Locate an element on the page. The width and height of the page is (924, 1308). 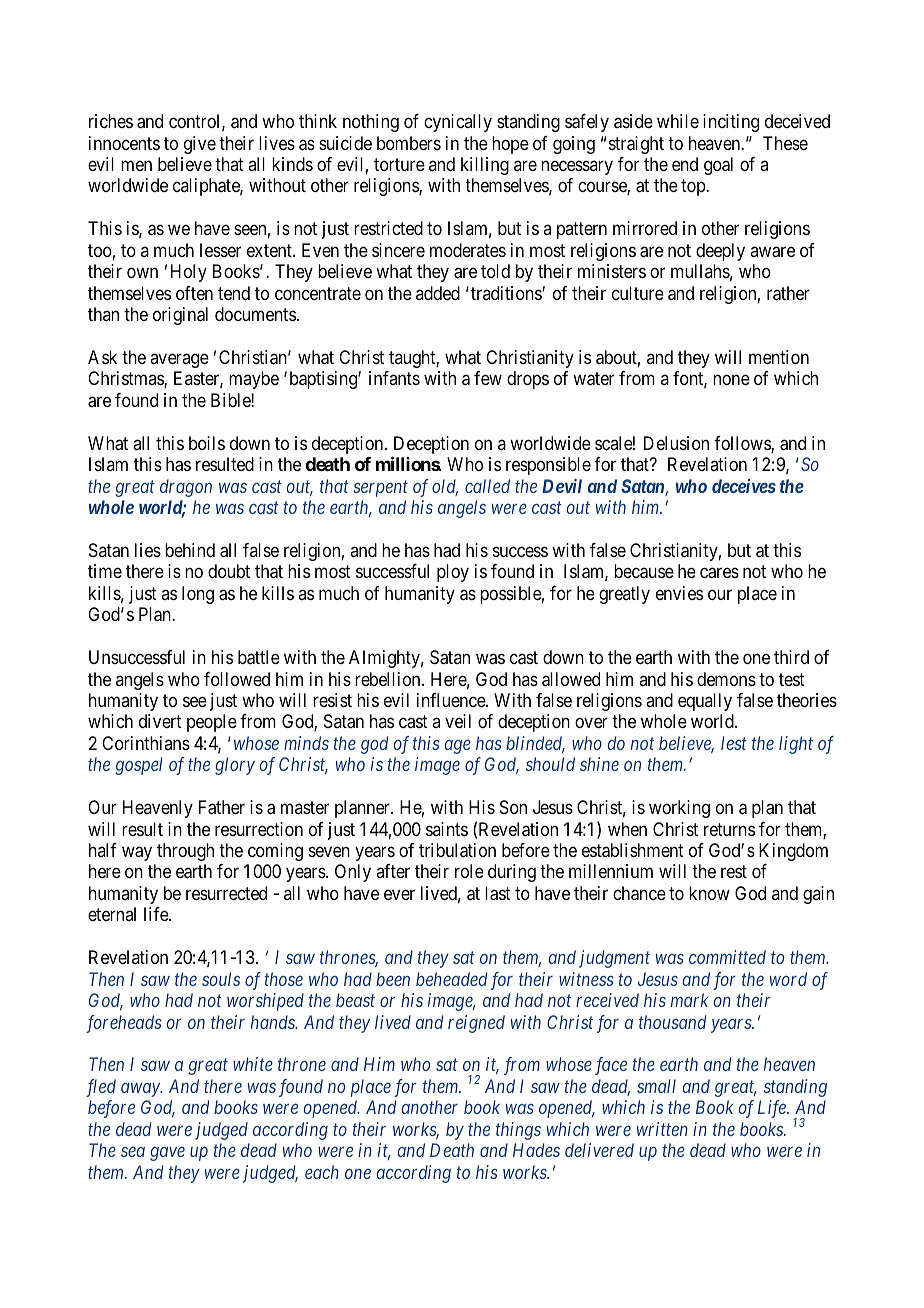
followed is located at coordinates (237, 679).
